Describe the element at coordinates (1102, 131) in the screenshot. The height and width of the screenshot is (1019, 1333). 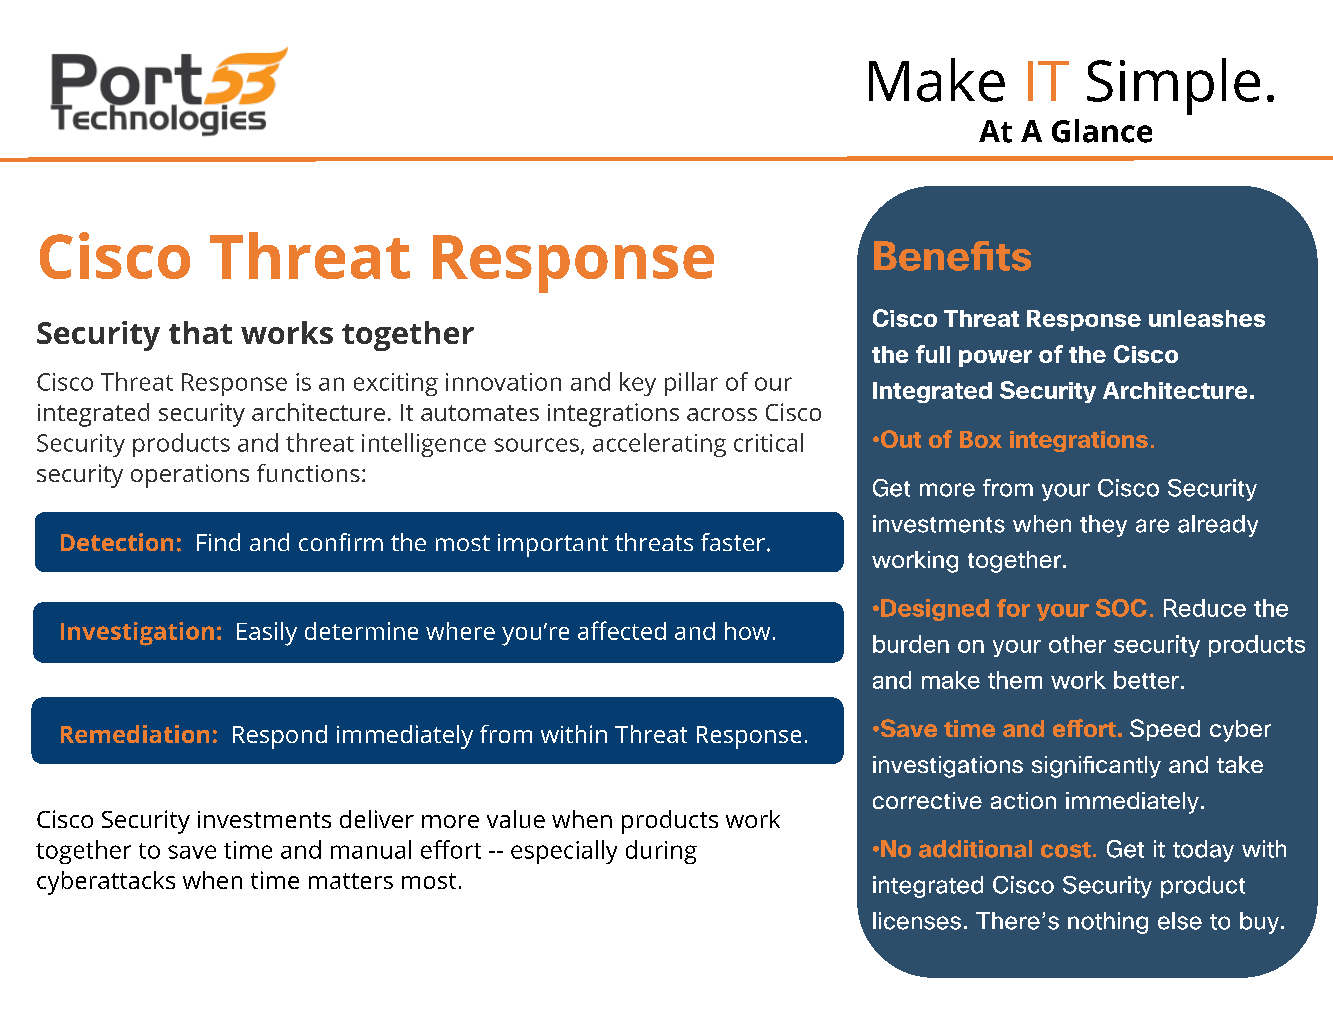
I see `Glance` at that location.
